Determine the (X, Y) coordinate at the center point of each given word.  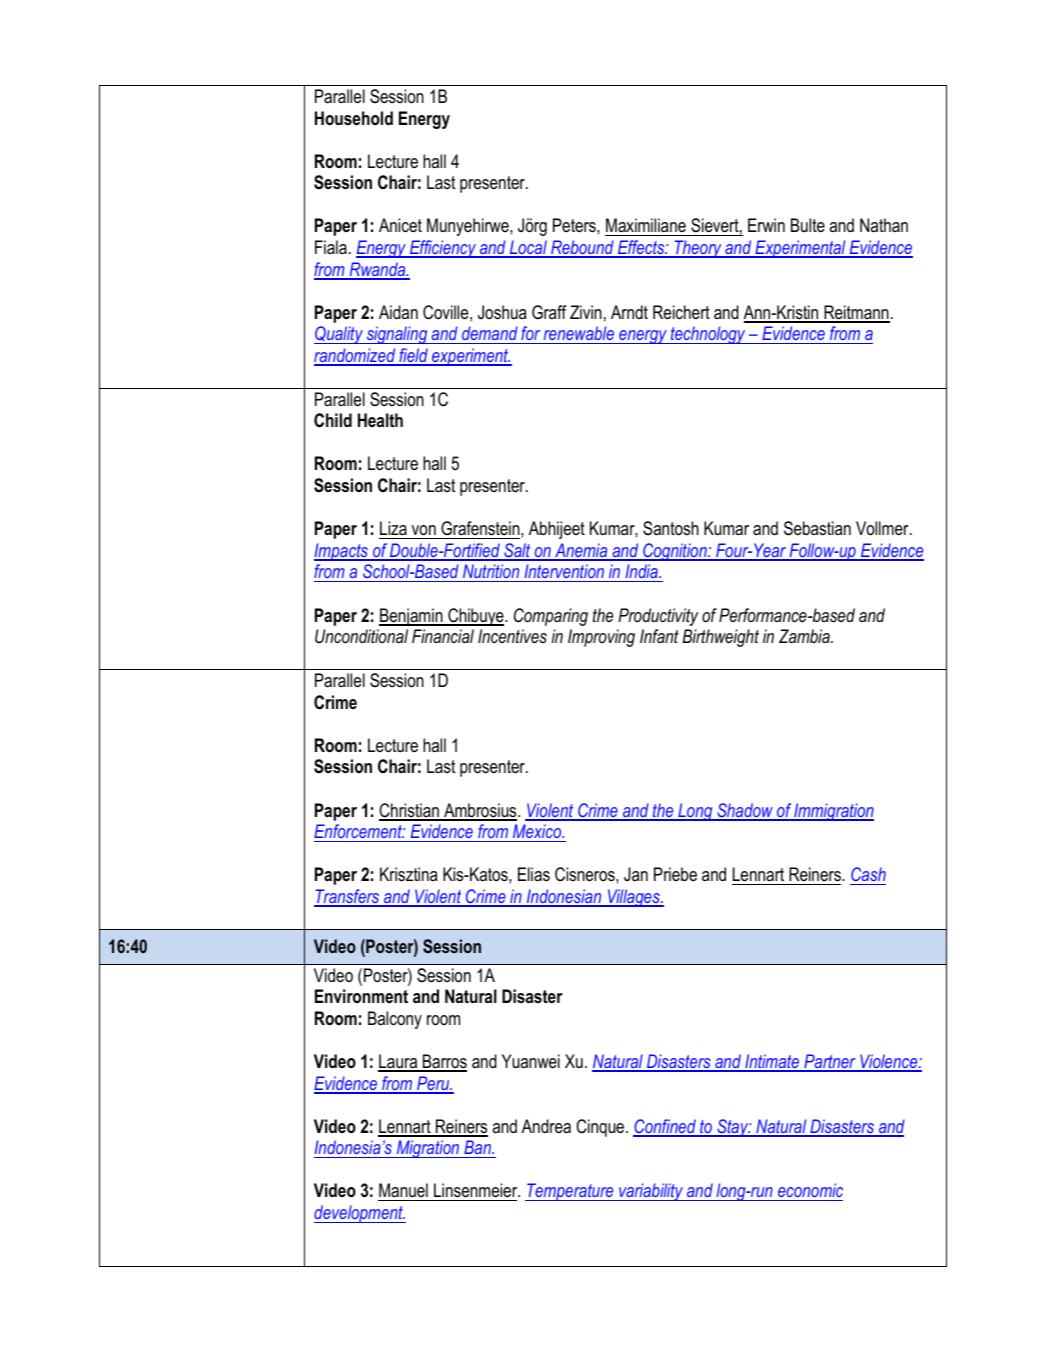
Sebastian (817, 528)
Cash (868, 874)
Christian (410, 811)
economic (809, 1192)
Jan (636, 874)
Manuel (404, 1192)
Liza (393, 528)
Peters (575, 225)
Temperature (570, 1192)
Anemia (581, 551)
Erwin (766, 225)
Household (354, 118)
